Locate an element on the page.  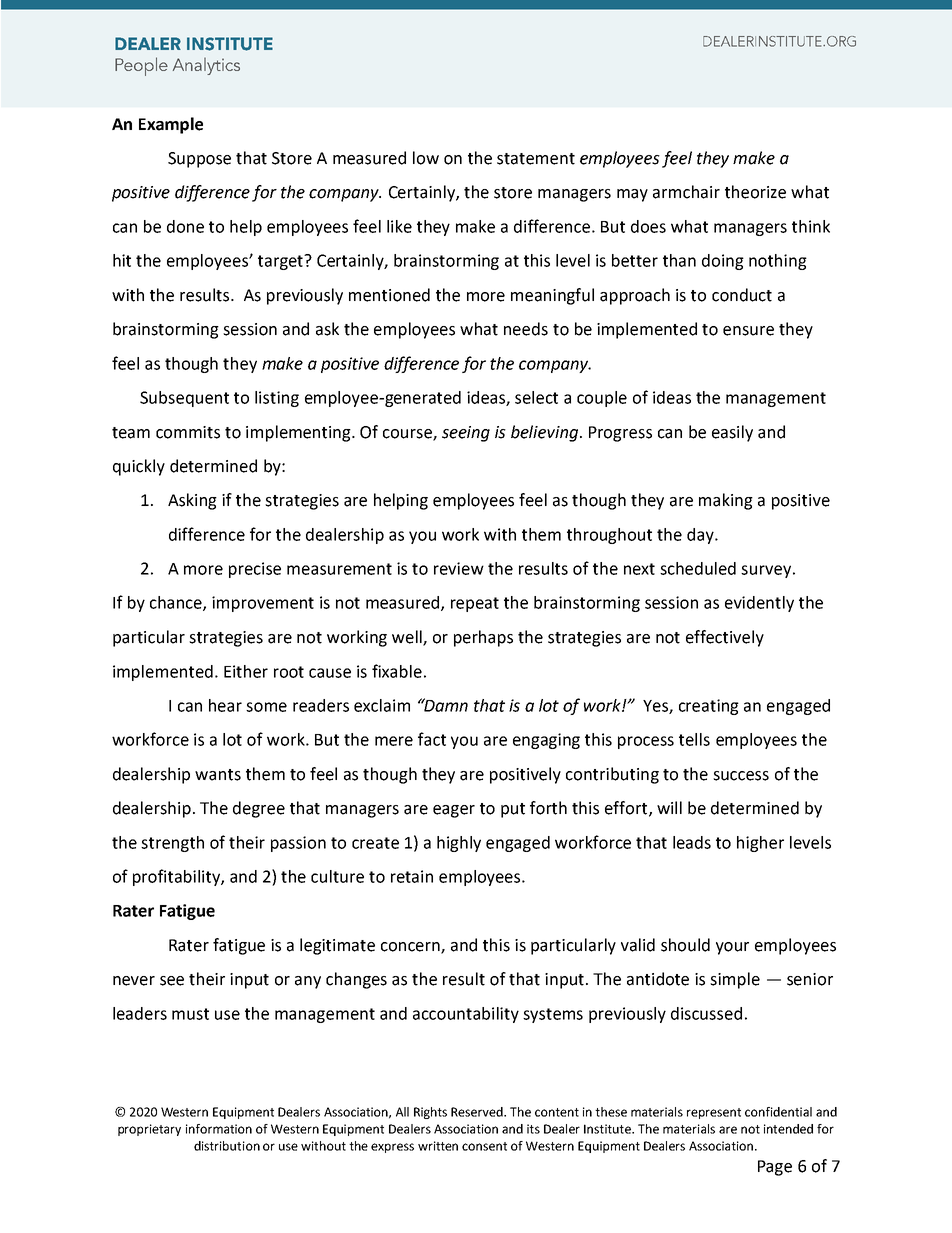
Either is located at coordinates (246, 671).
